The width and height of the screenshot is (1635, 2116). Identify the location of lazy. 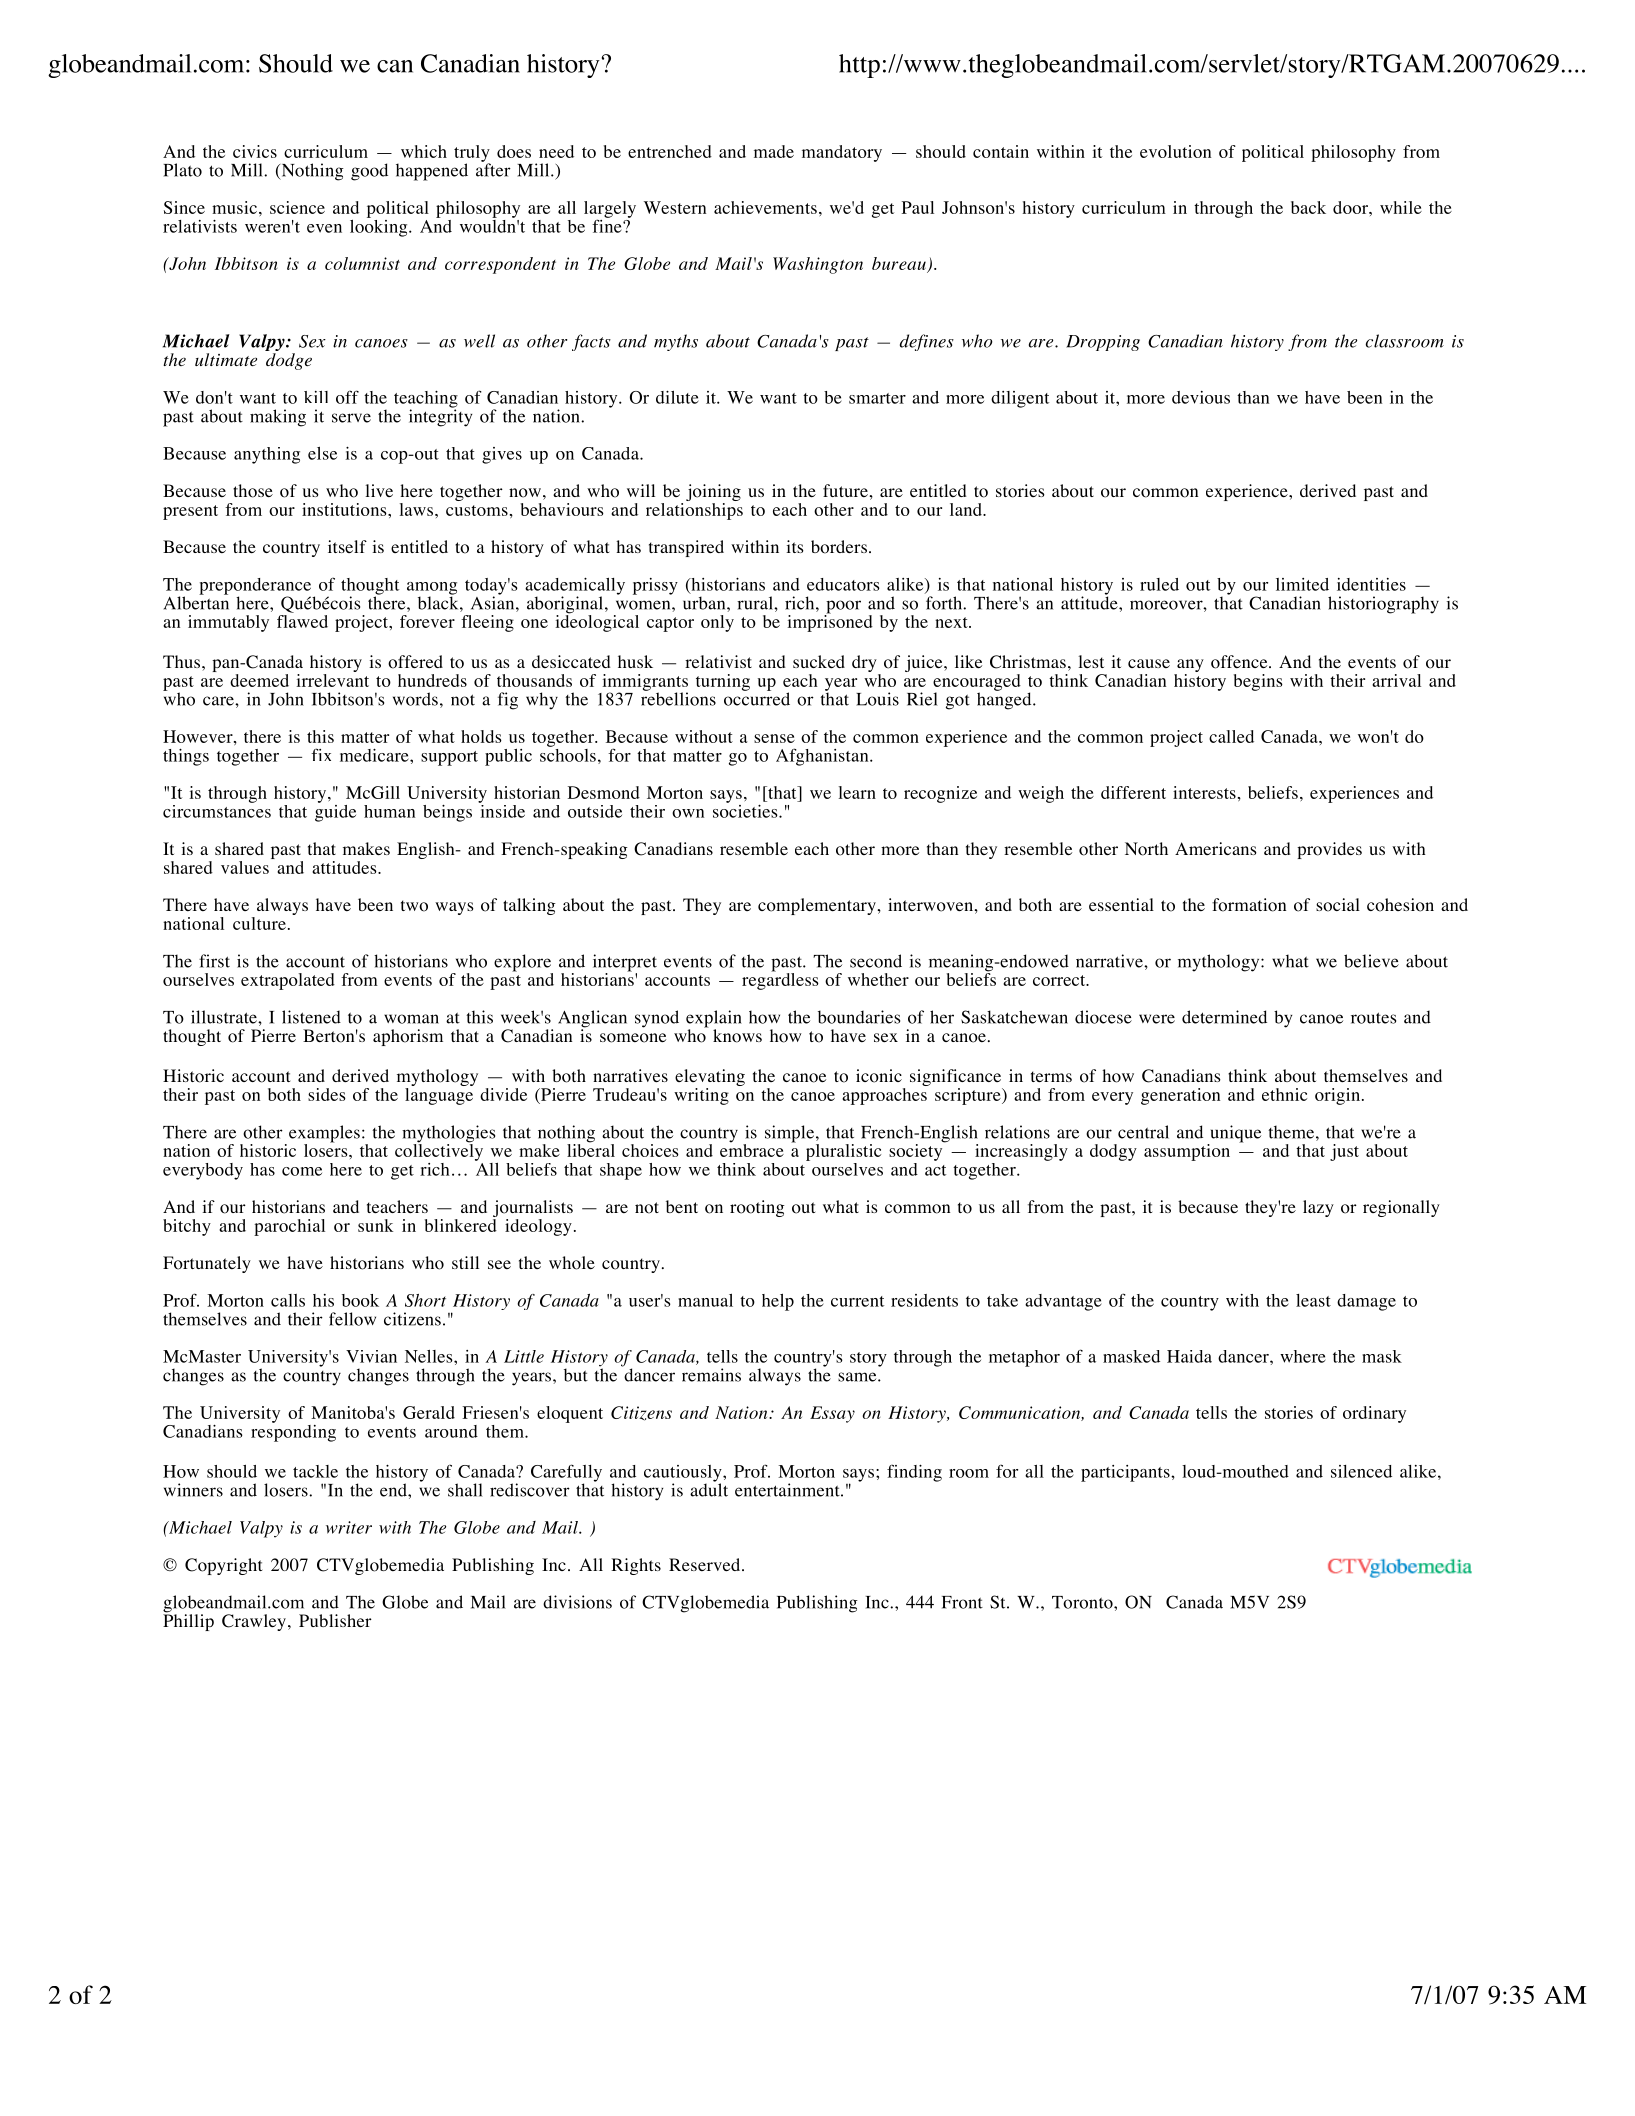
(1318, 1208).
